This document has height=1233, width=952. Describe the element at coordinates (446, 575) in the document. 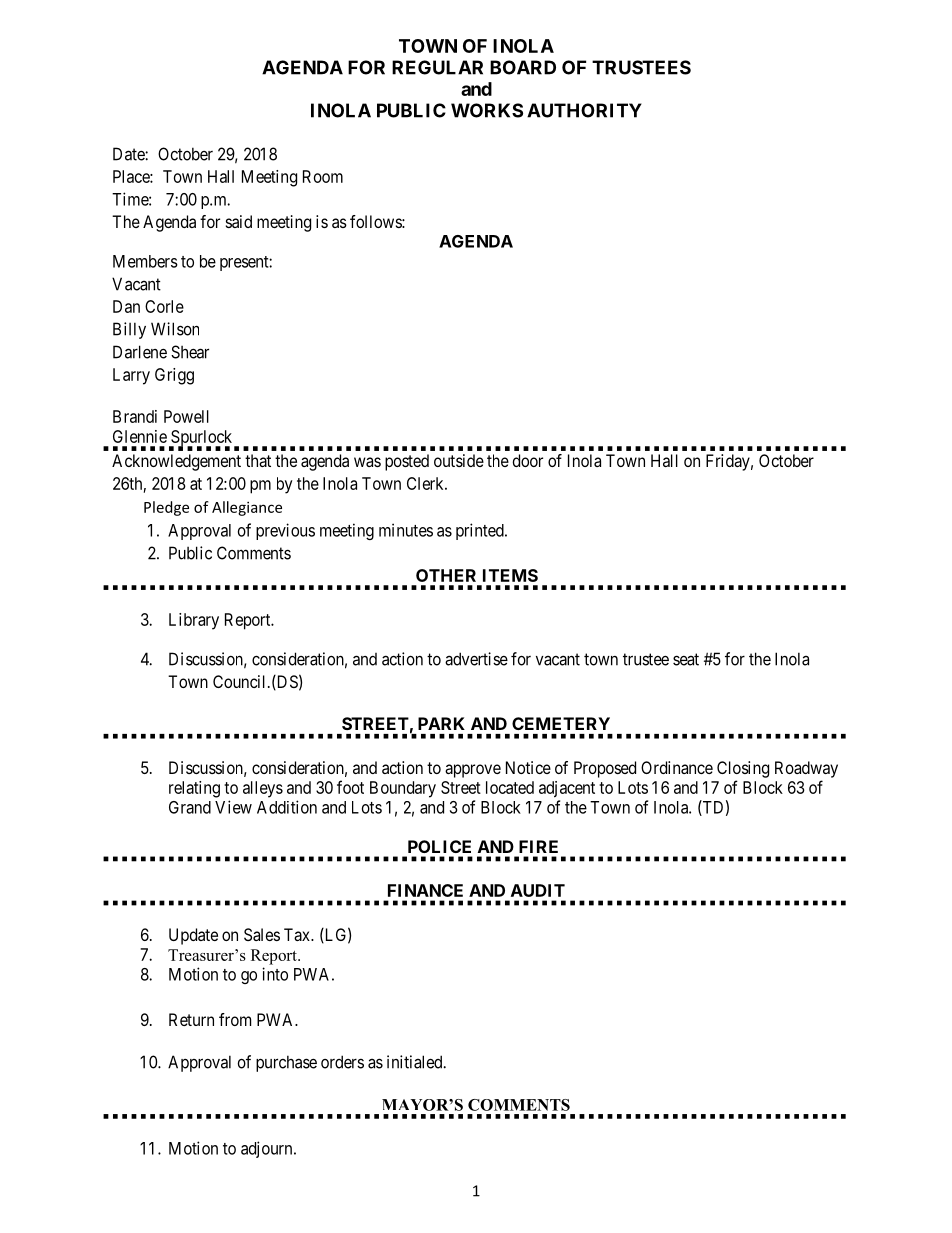

I see `OTHER` at that location.
